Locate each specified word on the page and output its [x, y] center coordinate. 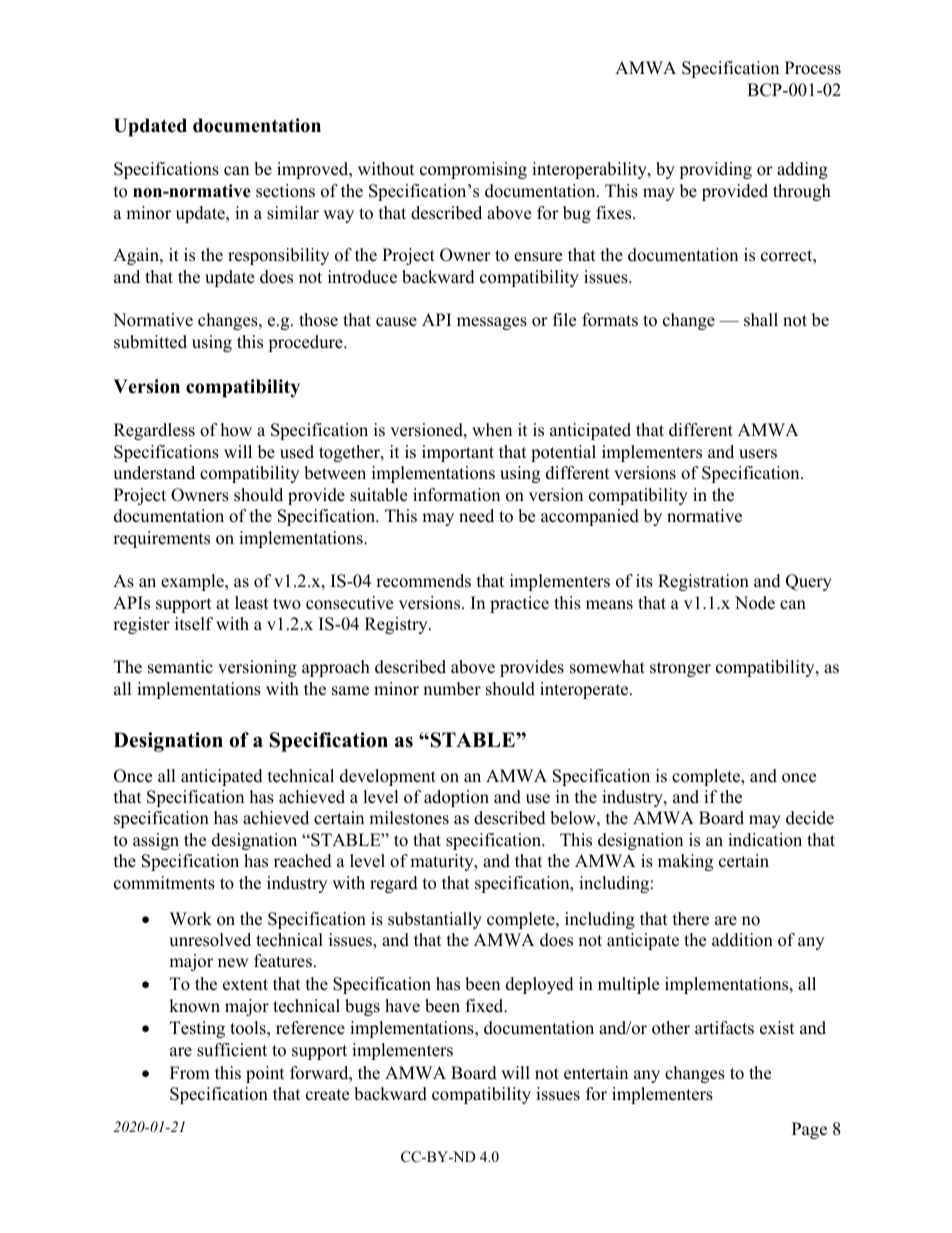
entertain [596, 1073]
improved [314, 170]
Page [809, 1130]
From [190, 1073]
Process [813, 68]
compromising [473, 170]
